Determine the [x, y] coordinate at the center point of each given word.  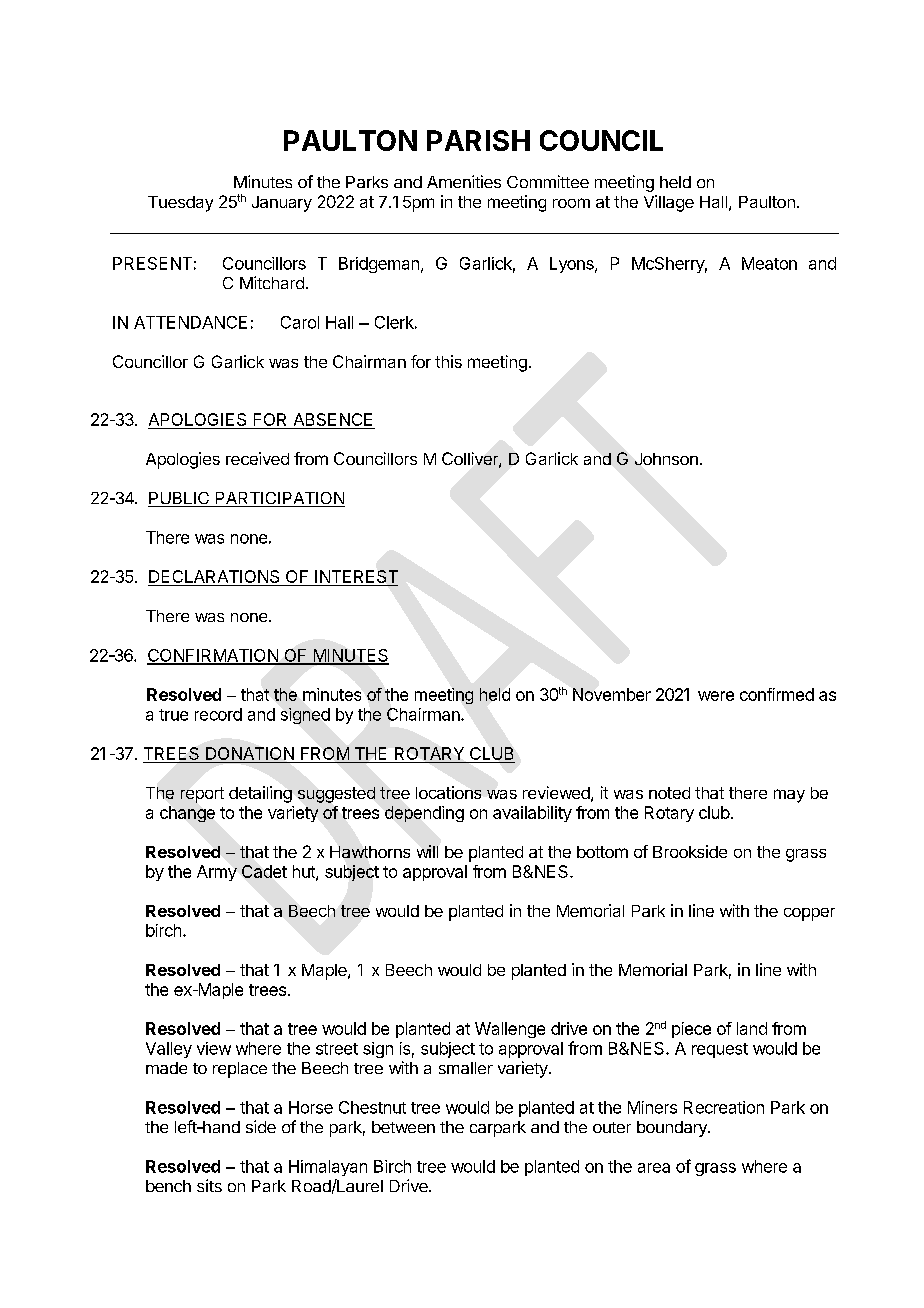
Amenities [464, 181]
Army [217, 873]
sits [209, 1185]
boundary [673, 1129]
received [257, 458]
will [427, 851]
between [403, 1127]
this [448, 361]
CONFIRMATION [213, 656]
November [612, 694]
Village [669, 203]
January [282, 204]
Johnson [666, 459]
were [716, 696]
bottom [602, 852]
